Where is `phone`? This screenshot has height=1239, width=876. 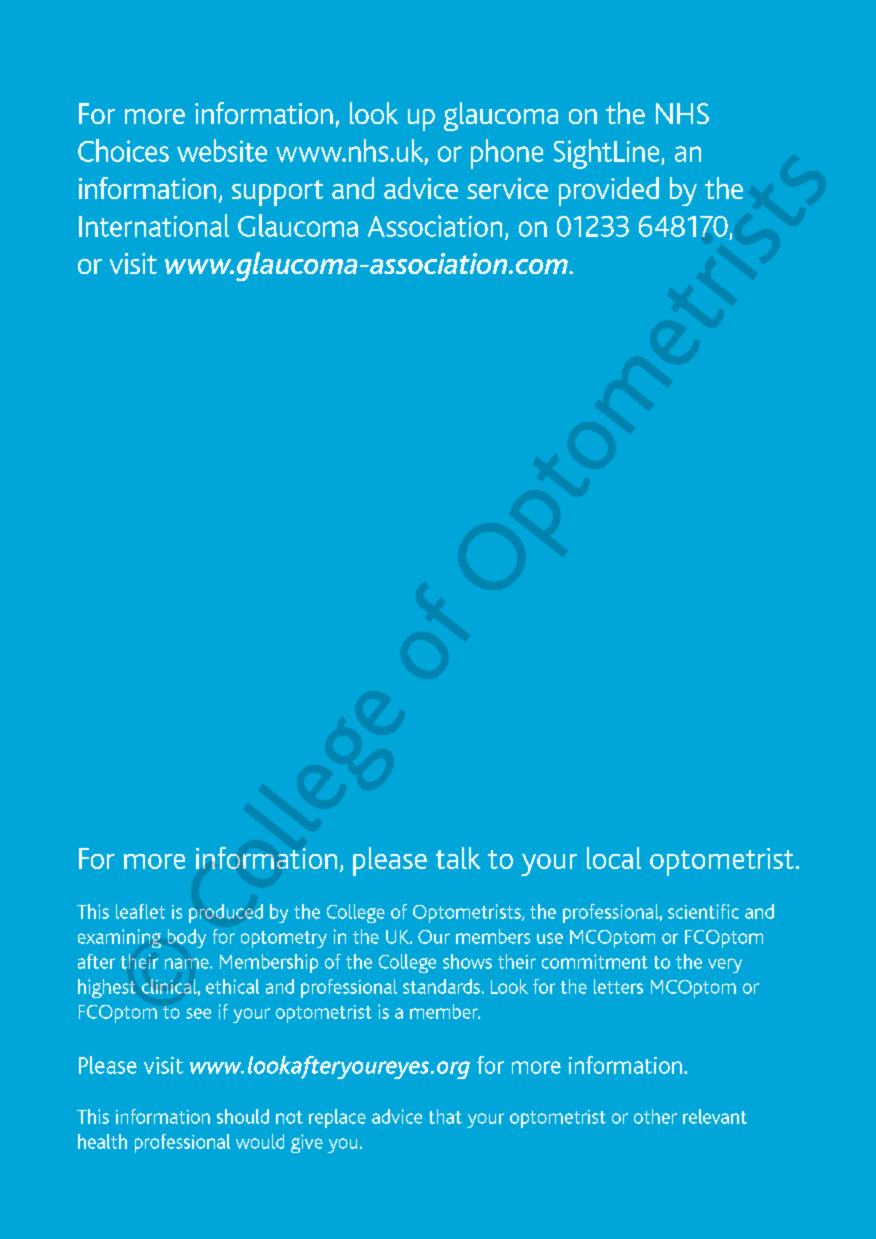
phone is located at coordinates (507, 154).
